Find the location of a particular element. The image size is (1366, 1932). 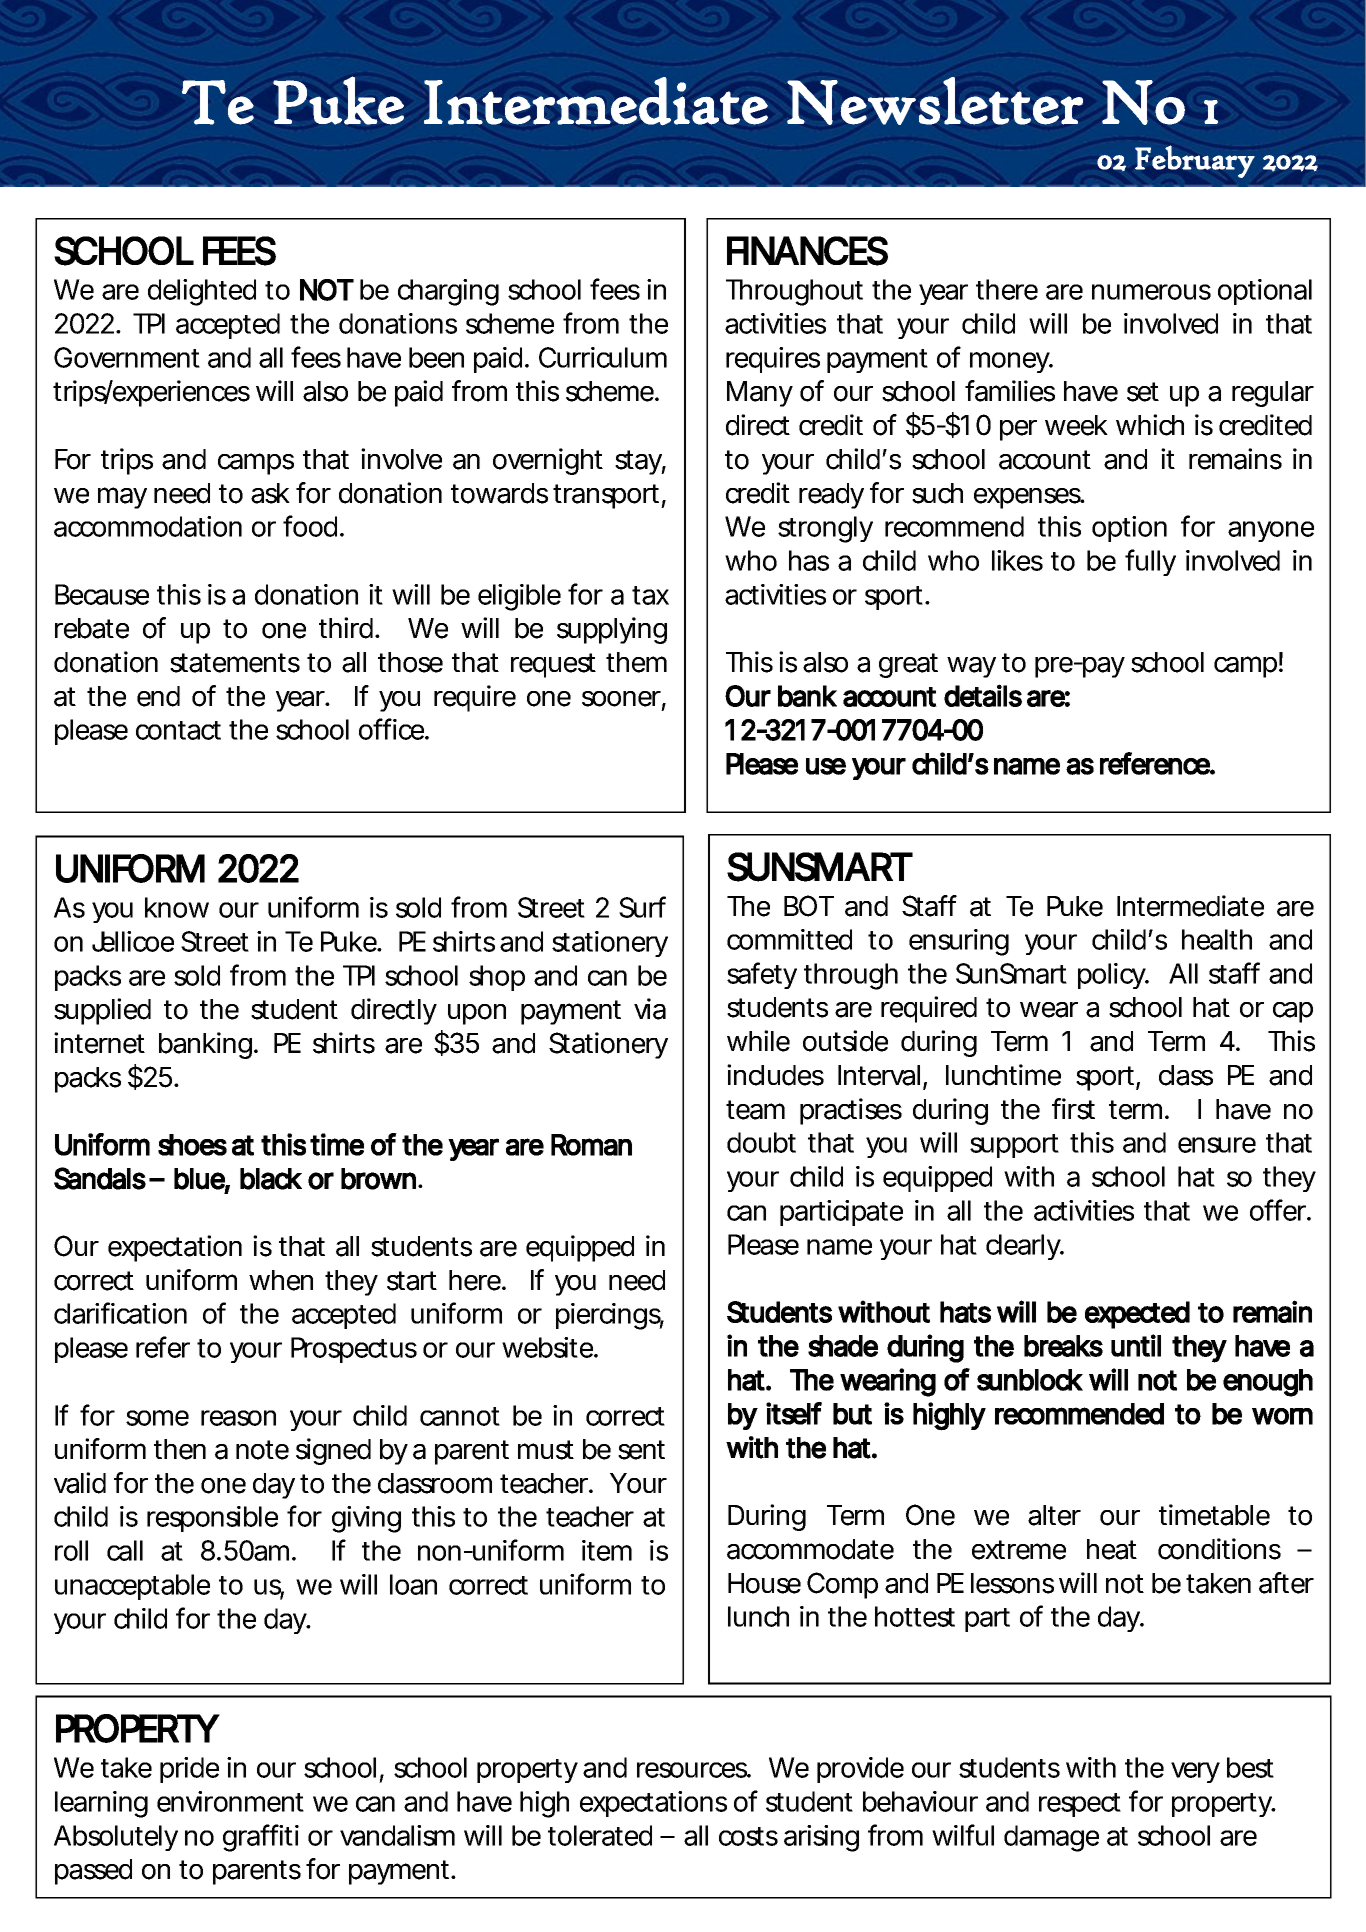

until is located at coordinates (1136, 1345).
